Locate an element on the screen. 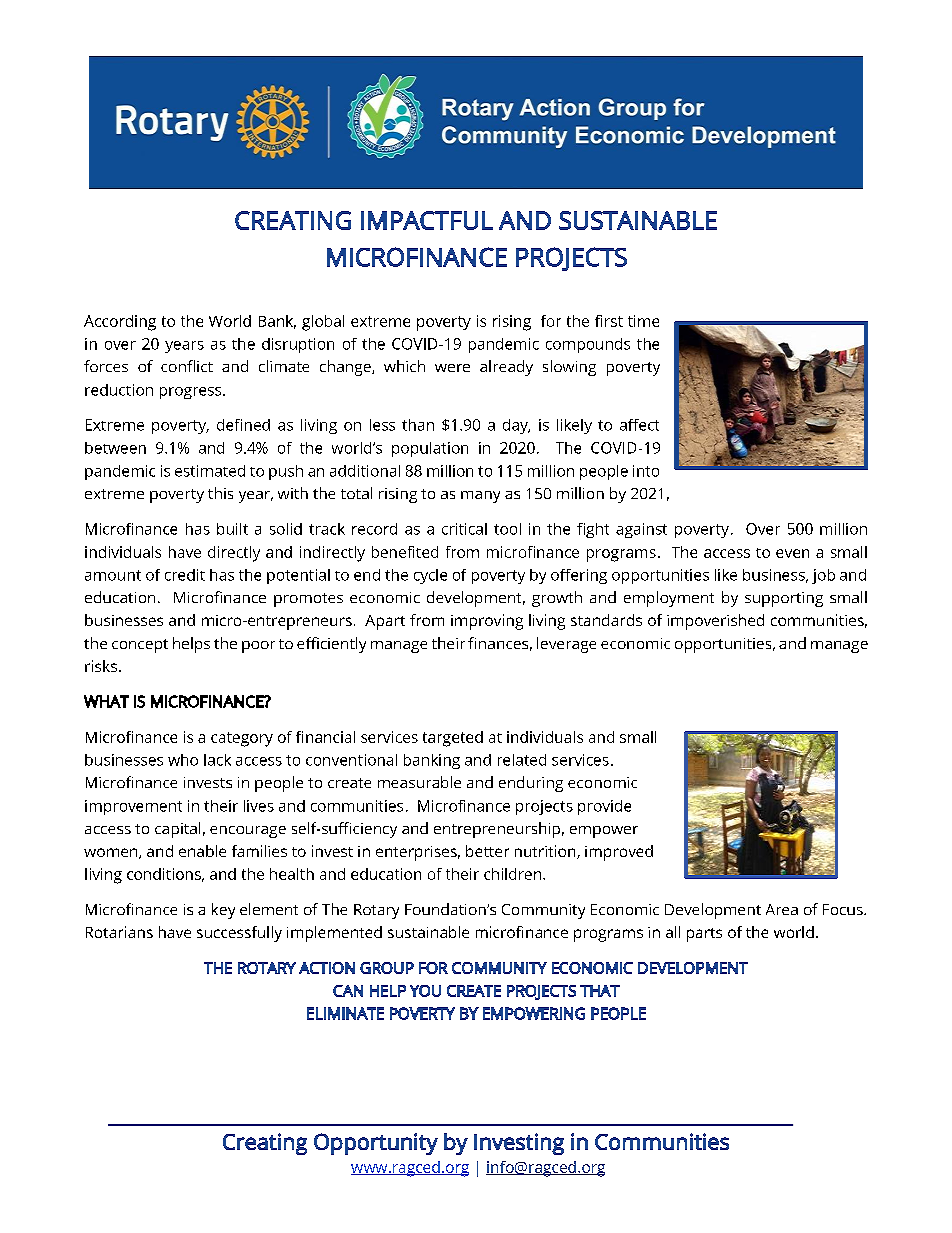  According is located at coordinates (120, 323).
